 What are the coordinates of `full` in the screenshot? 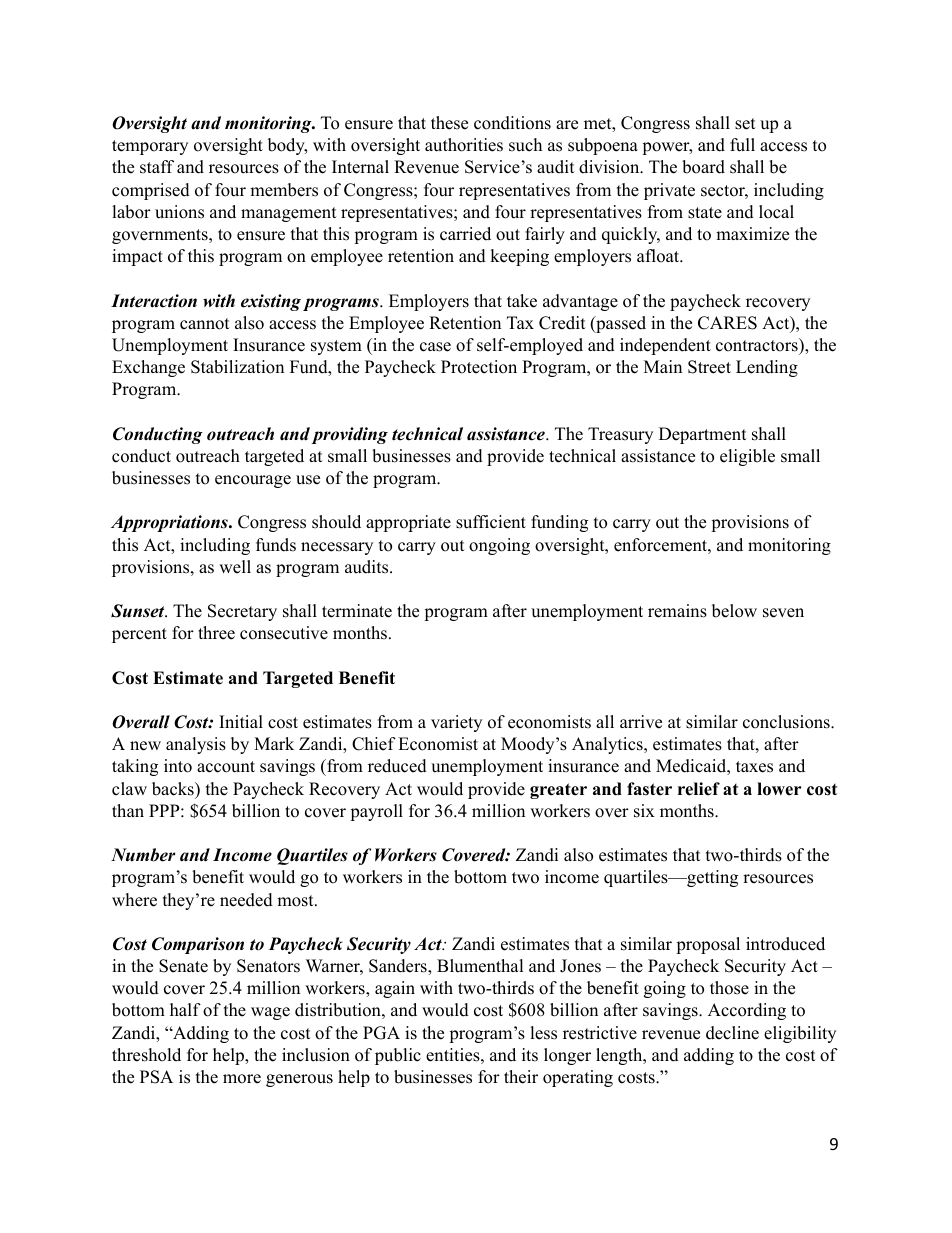 It's located at (742, 145).
